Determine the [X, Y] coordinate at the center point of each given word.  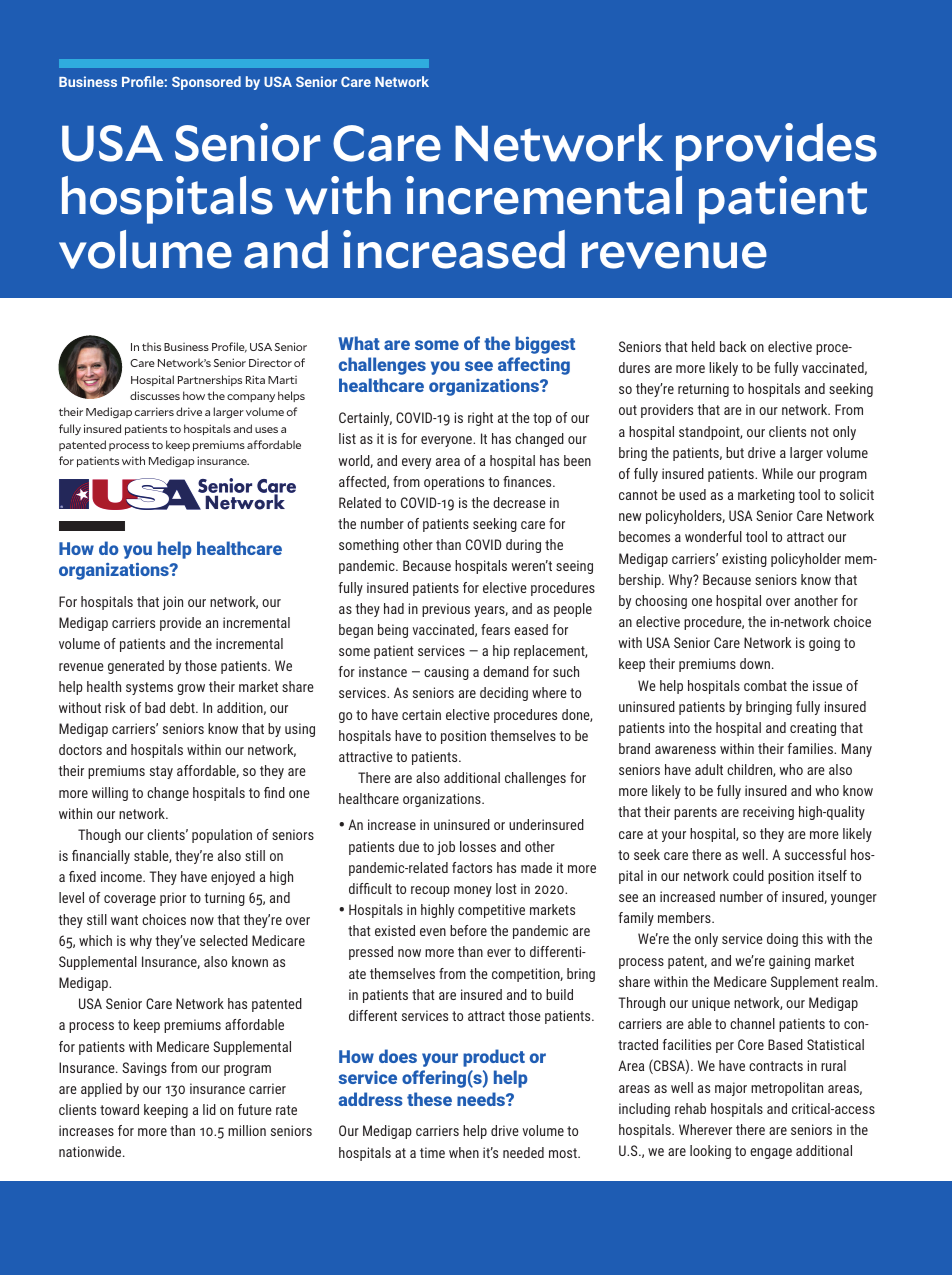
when [464, 1152]
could [748, 875]
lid [209, 1109]
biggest [545, 345]
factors [472, 867]
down [755, 663]
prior [173, 899]
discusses [155, 395]
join [173, 603]
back [733, 346]
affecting [534, 366]
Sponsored [206, 83]
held [703, 346]
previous [446, 610]
